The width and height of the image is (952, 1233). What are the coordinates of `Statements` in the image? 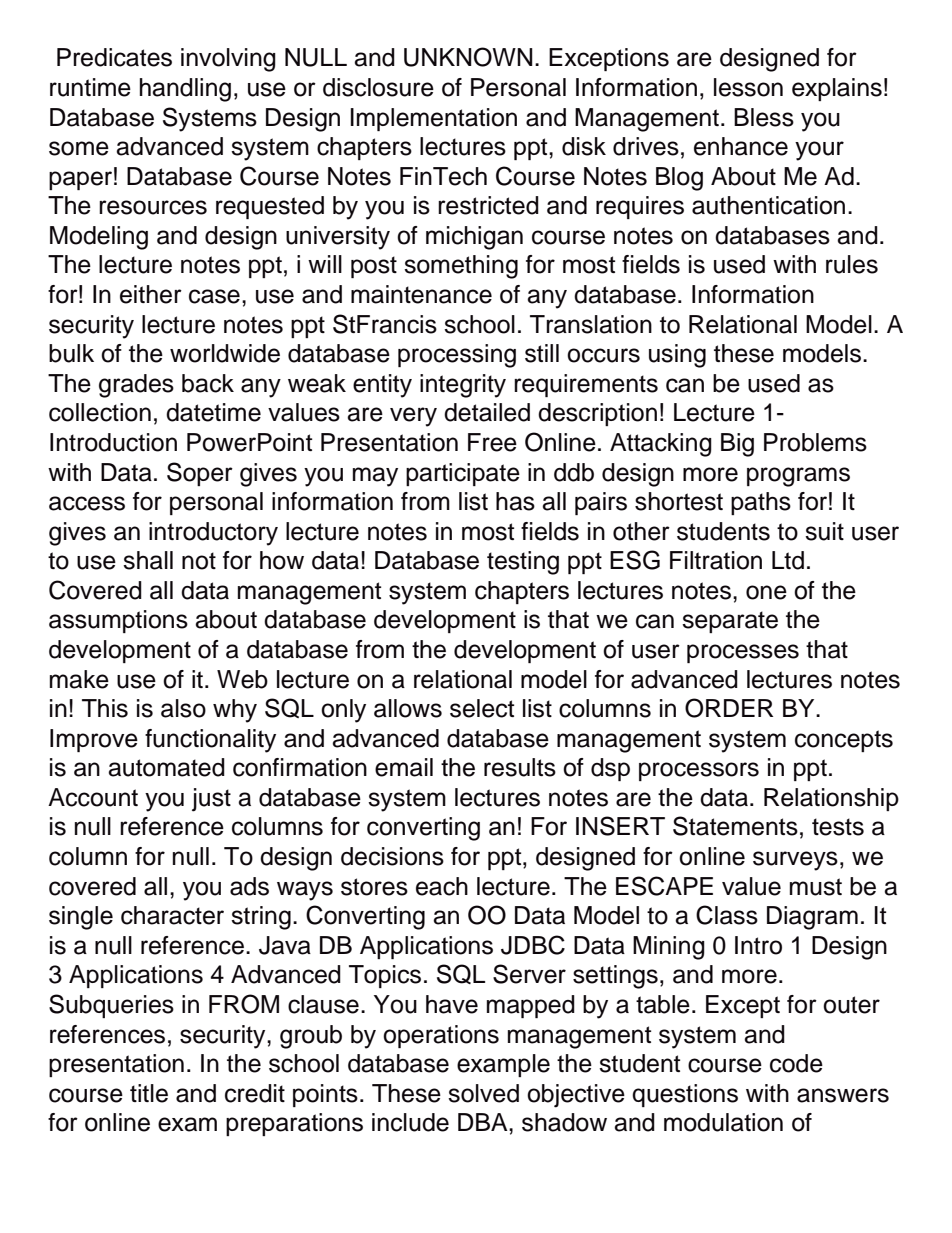 It's located at (735, 826).
